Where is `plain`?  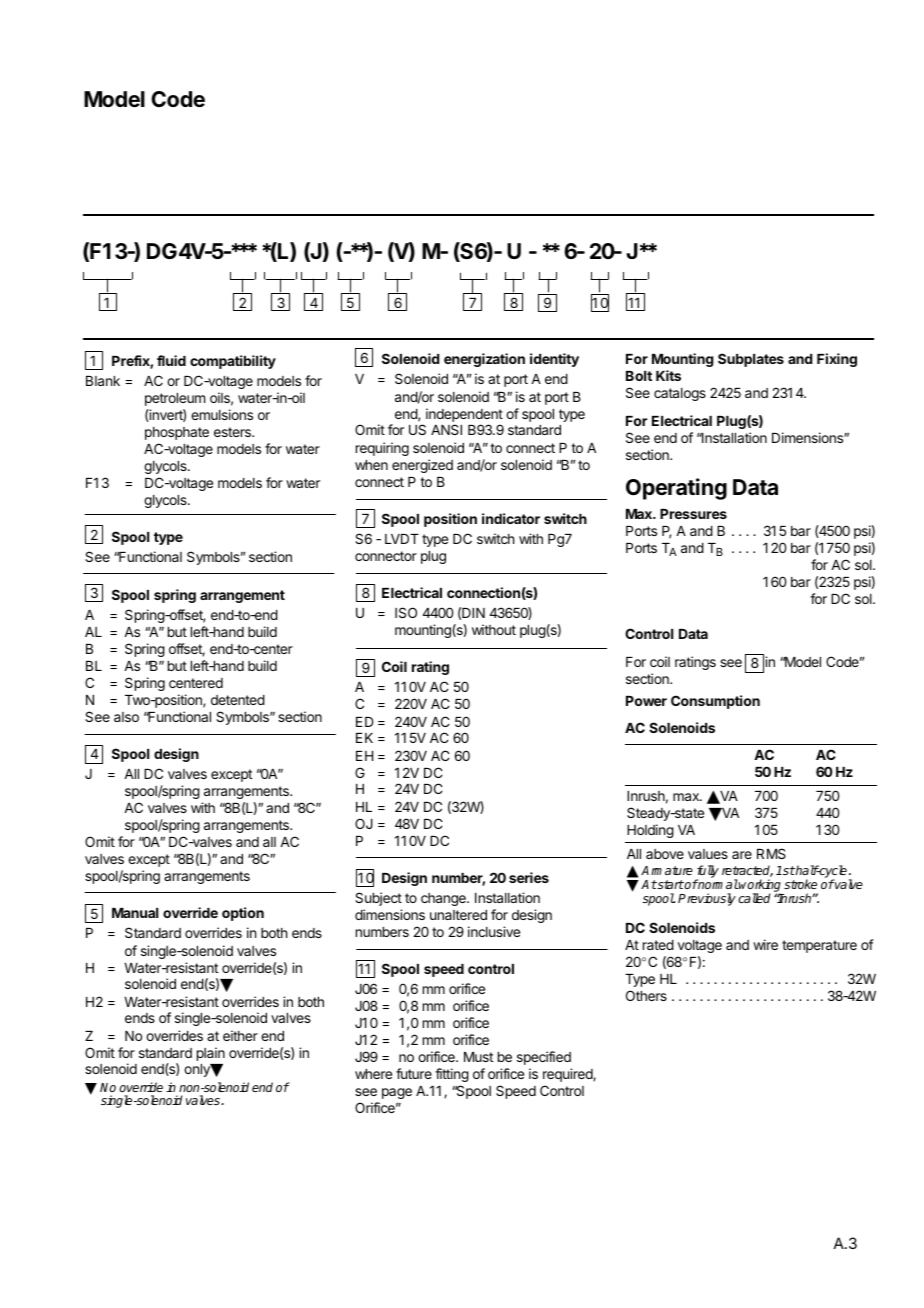
plain is located at coordinates (211, 1054).
